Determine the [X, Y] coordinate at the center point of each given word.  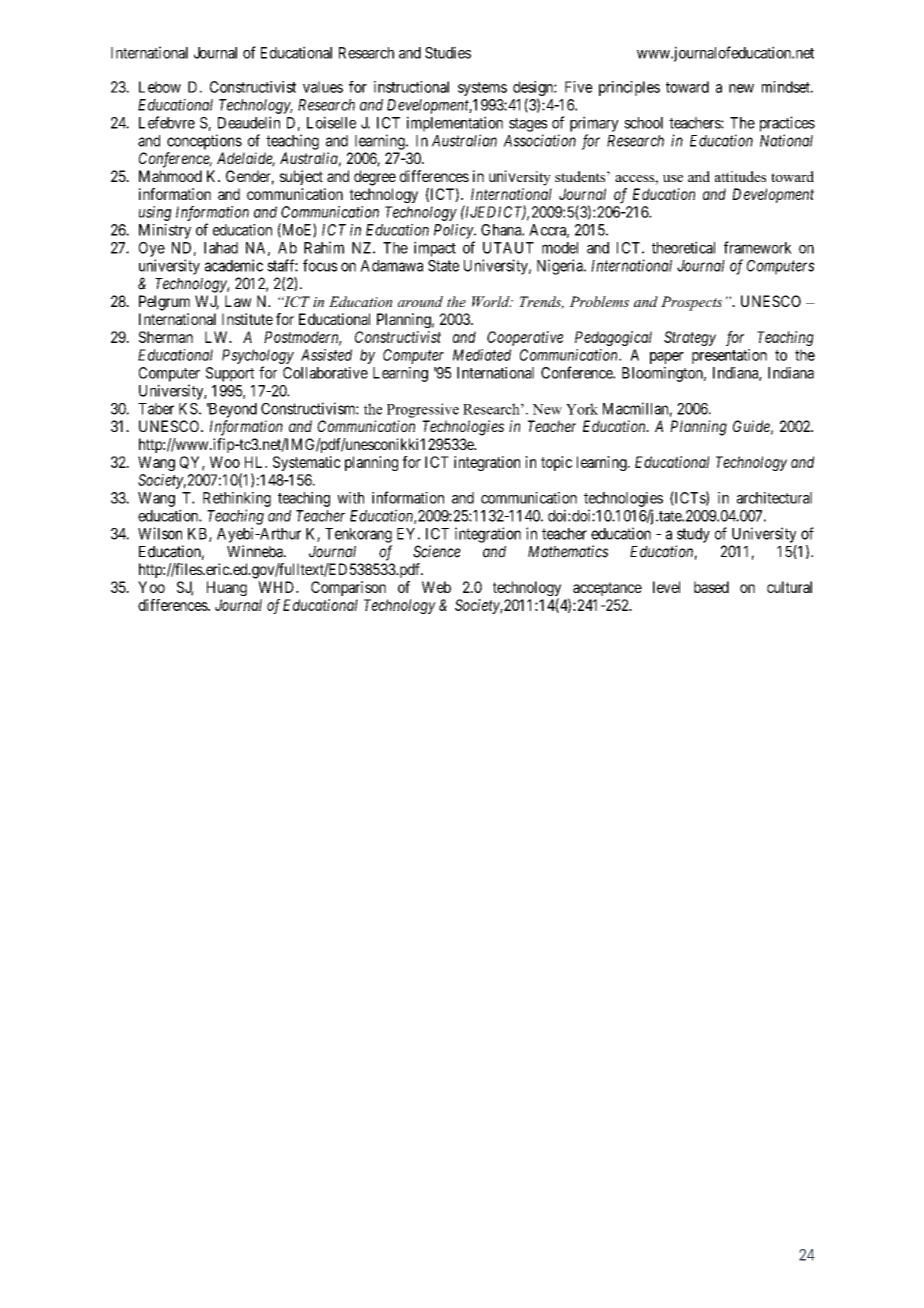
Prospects [691, 303]
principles [629, 88]
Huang [227, 588]
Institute [247, 319]
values [323, 87]
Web [436, 587]
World [492, 301]
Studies [448, 52]
